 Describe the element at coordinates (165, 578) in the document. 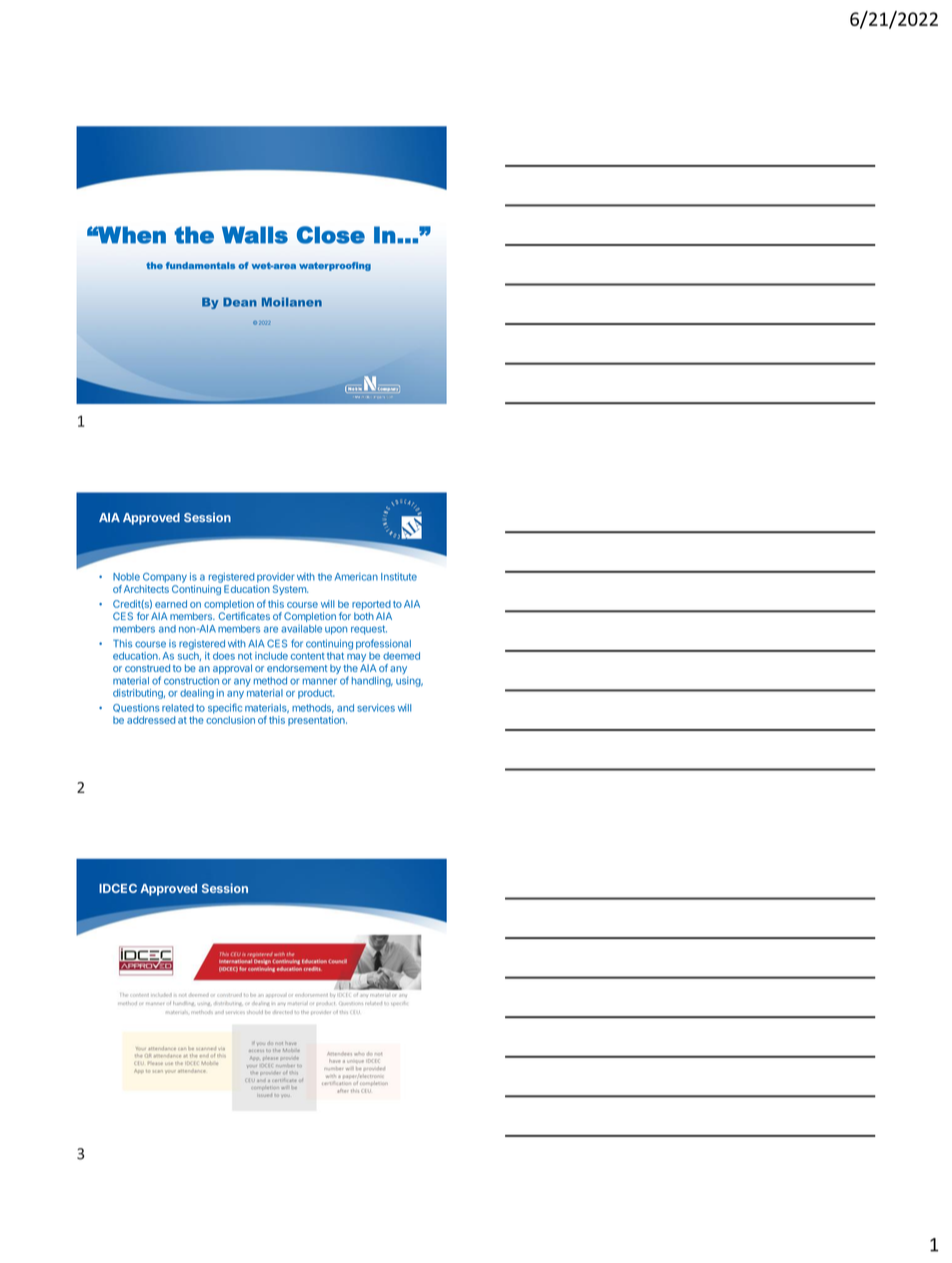

I see `Company` at that location.
